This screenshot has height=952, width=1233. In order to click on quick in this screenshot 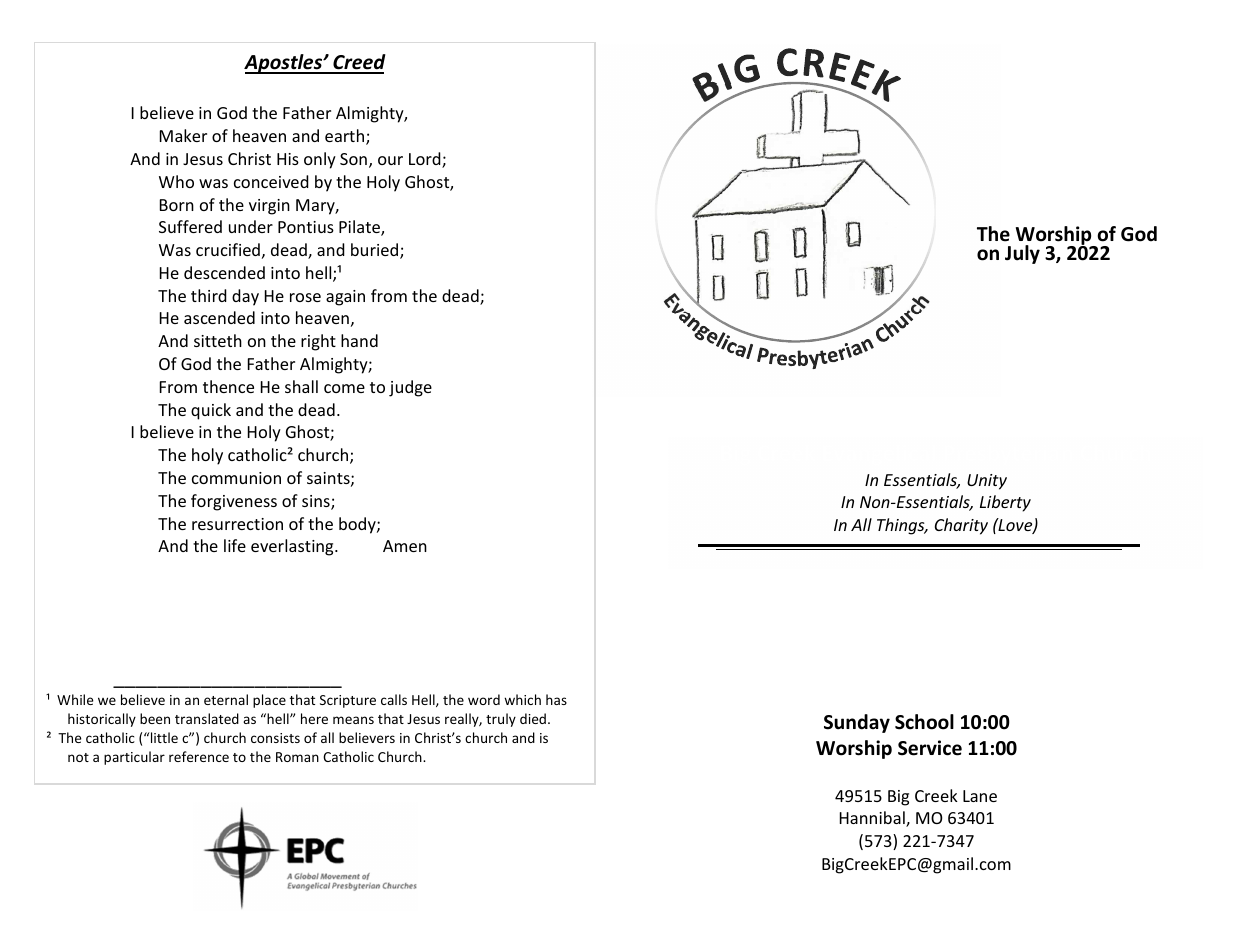, I will do `click(211, 411)`.
